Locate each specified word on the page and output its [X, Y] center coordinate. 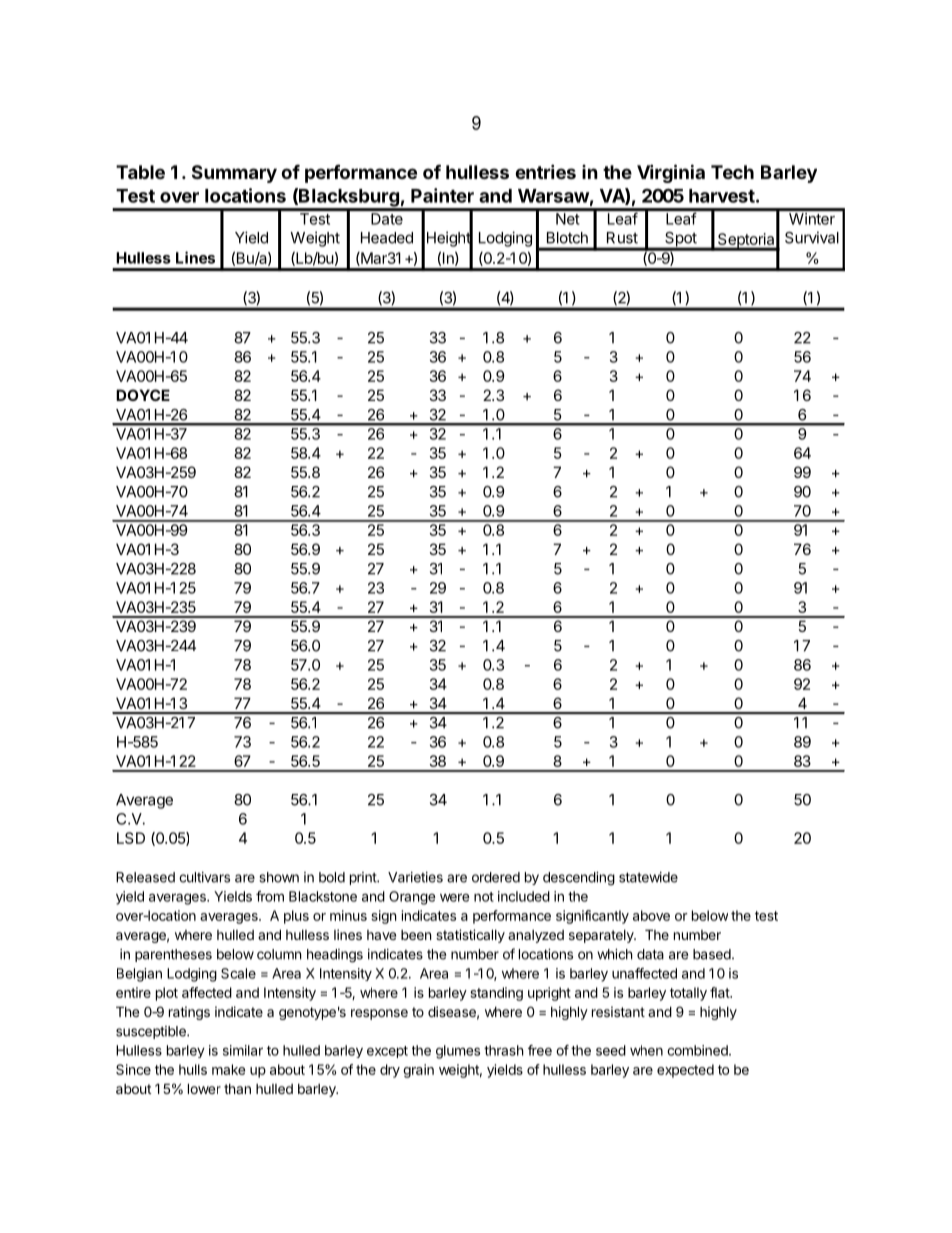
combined [698, 1050]
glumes [458, 1052]
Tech [732, 172]
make [228, 1069]
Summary [234, 174]
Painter [442, 195]
